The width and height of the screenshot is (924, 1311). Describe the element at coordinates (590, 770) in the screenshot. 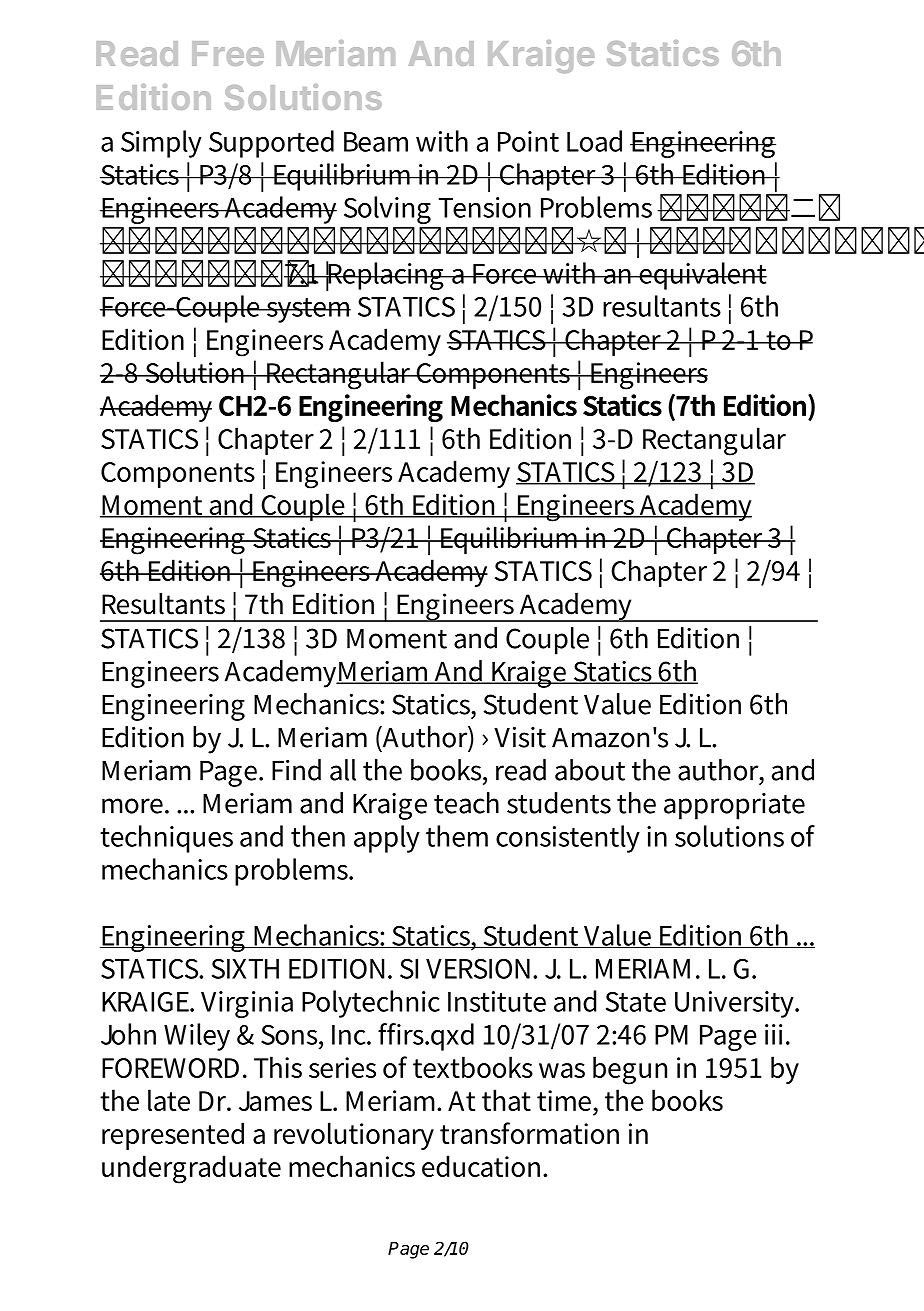

I see `about` at that location.
